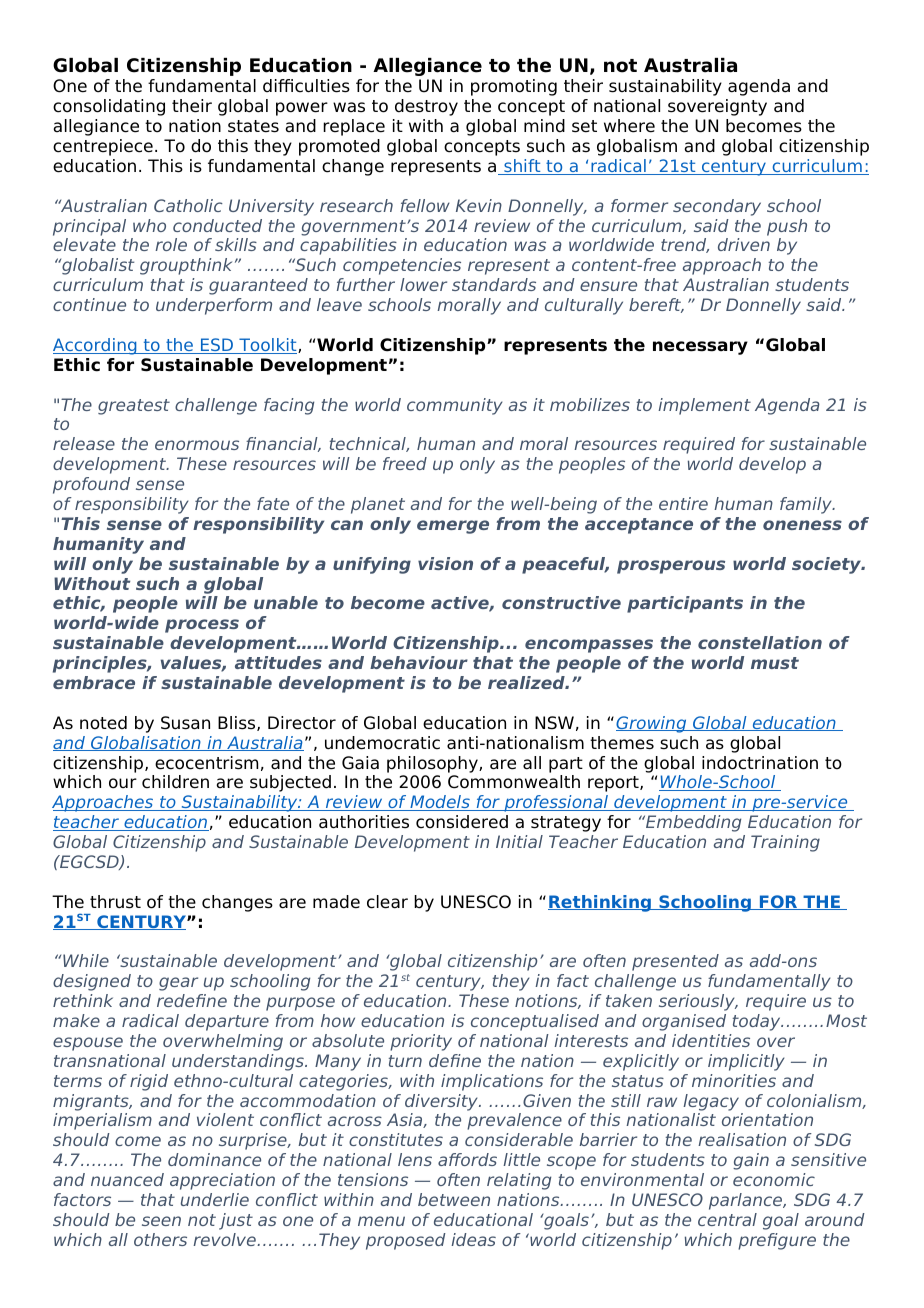  Describe the element at coordinates (683, 503) in the document. I see `entire` at that location.
